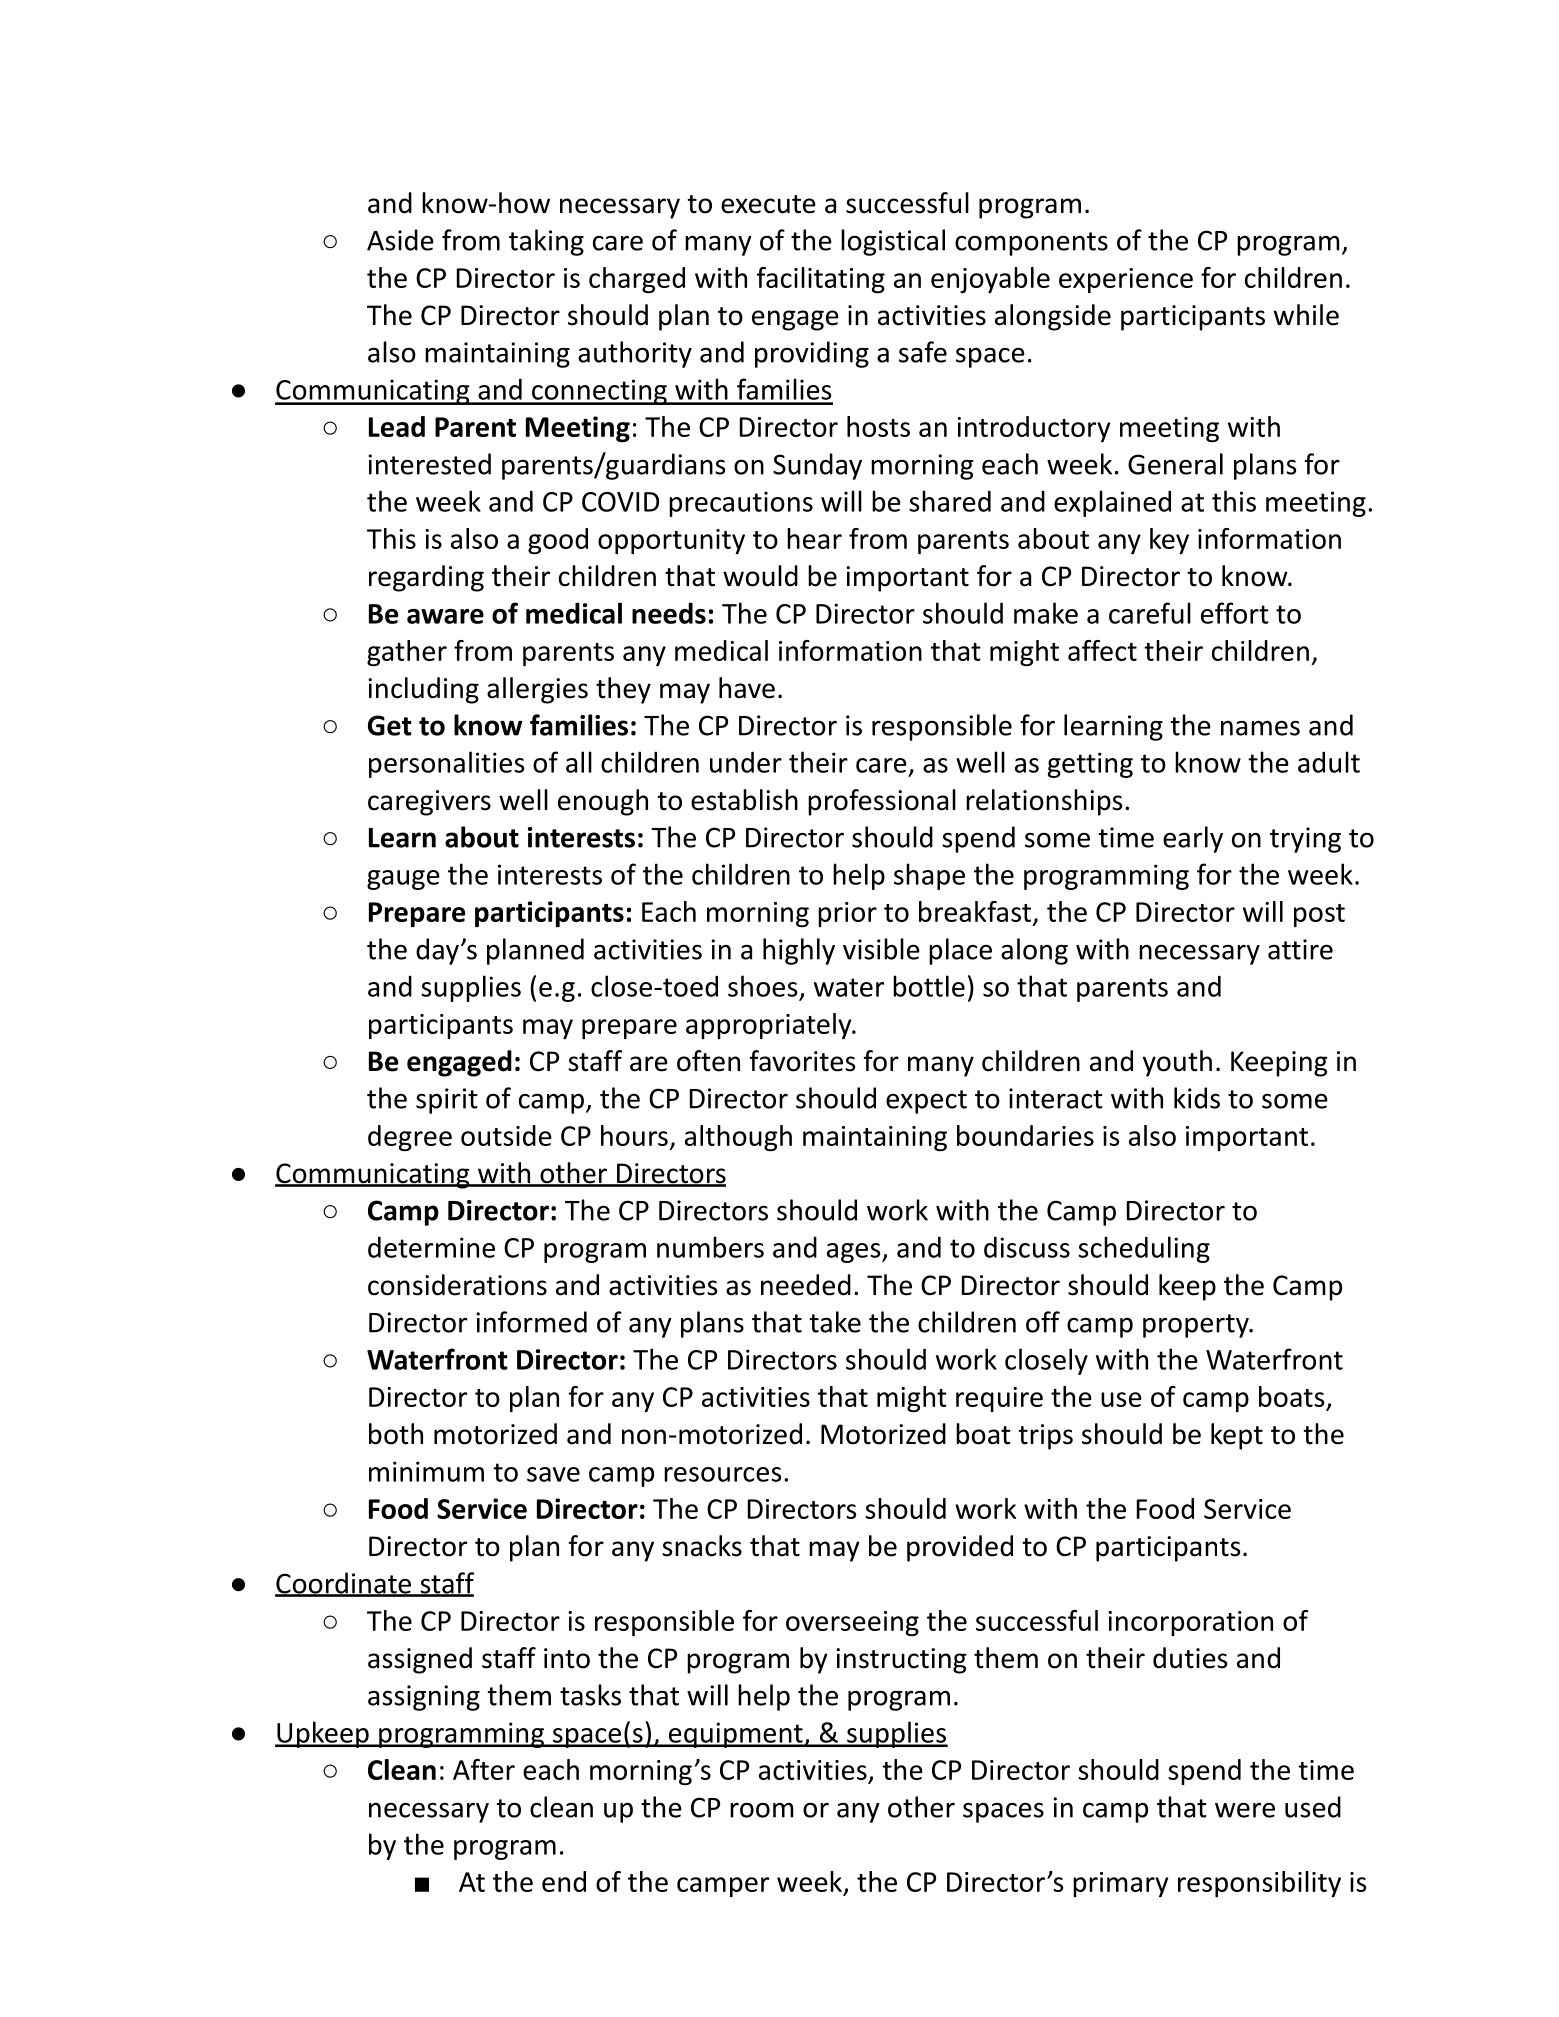 This image has width=1559, height=2017. I want to click on room, so click(762, 1810).
